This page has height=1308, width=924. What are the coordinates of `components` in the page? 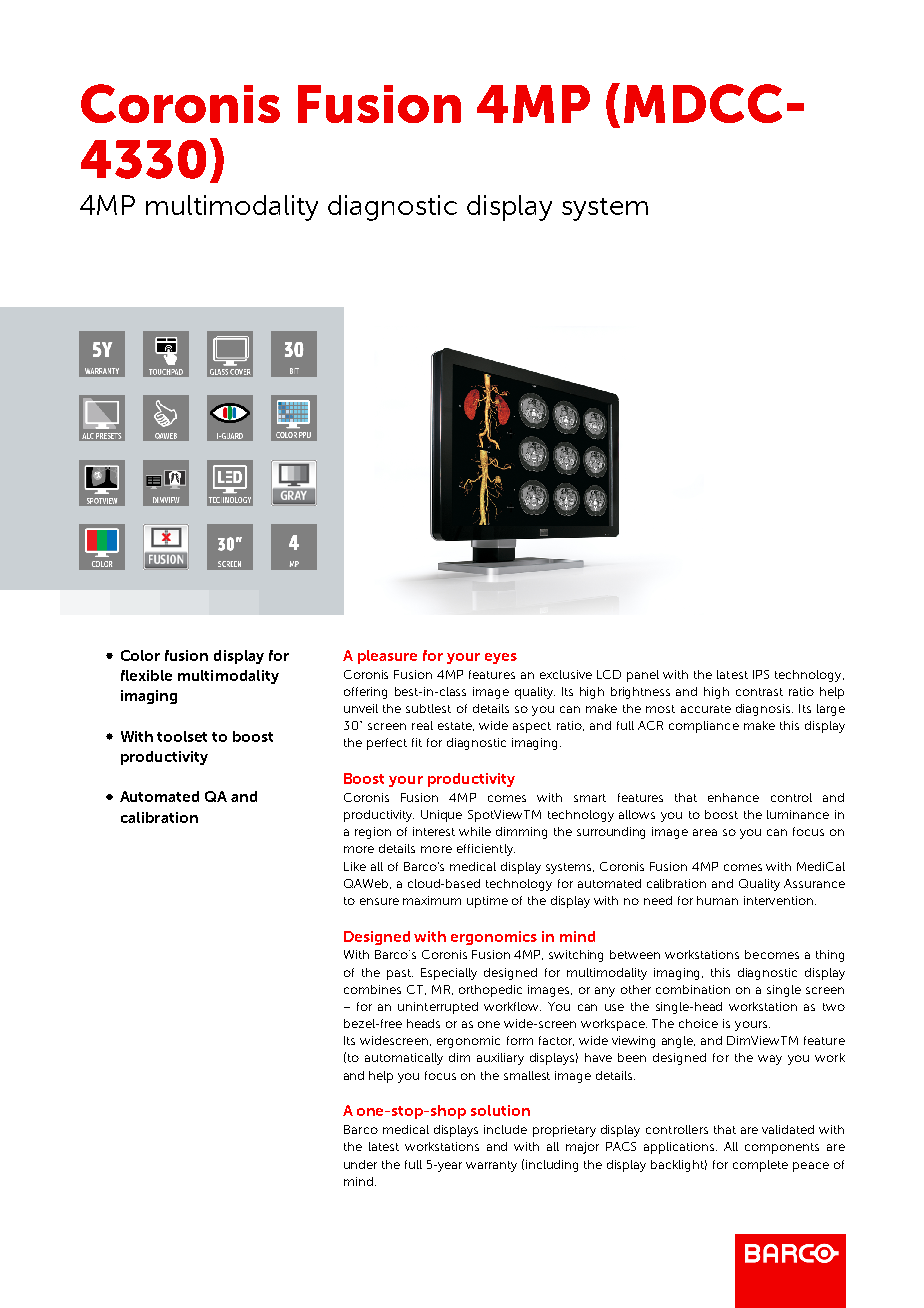 It's located at (782, 1148).
